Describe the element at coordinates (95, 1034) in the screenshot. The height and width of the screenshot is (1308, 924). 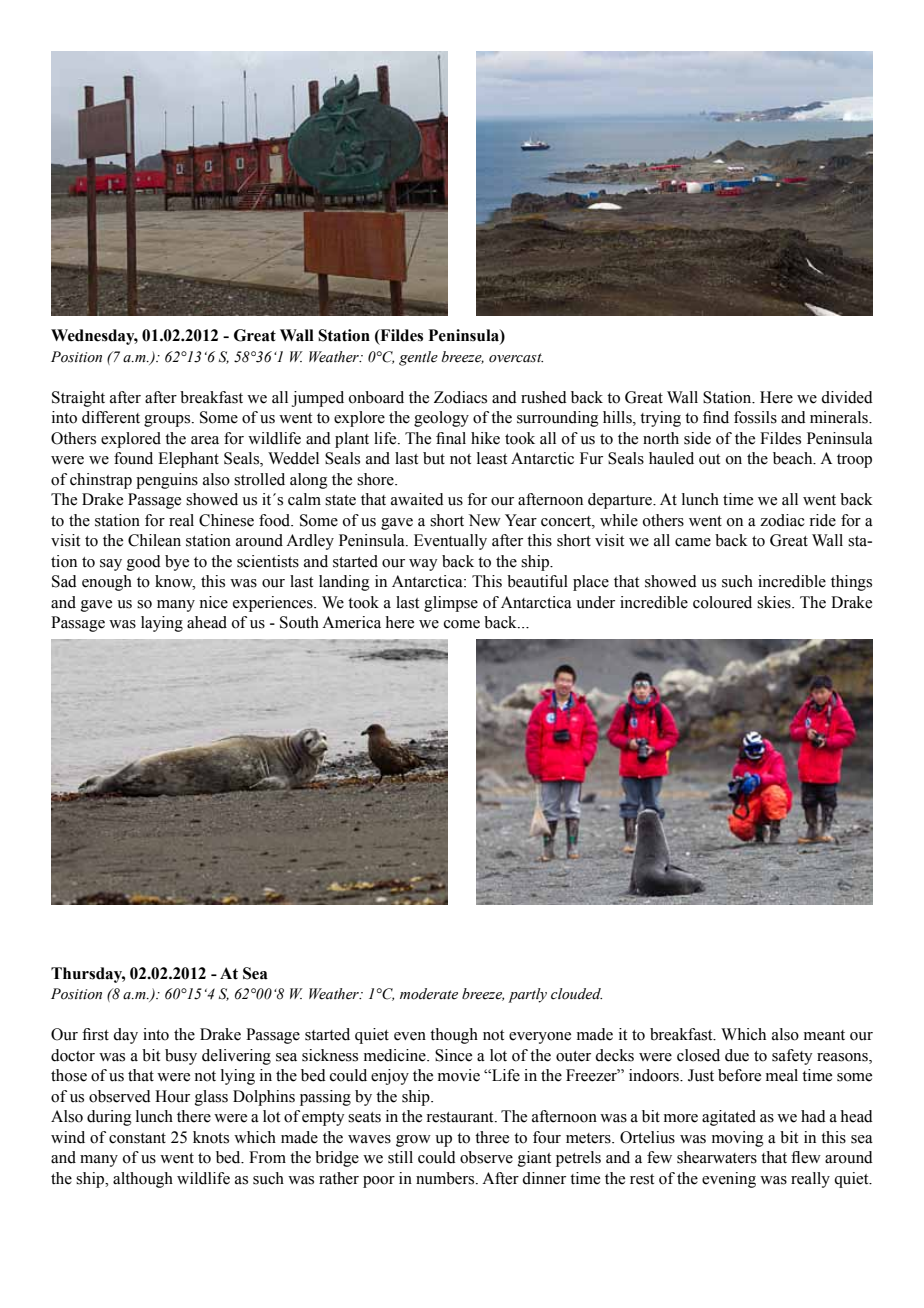
I see `first` at that location.
